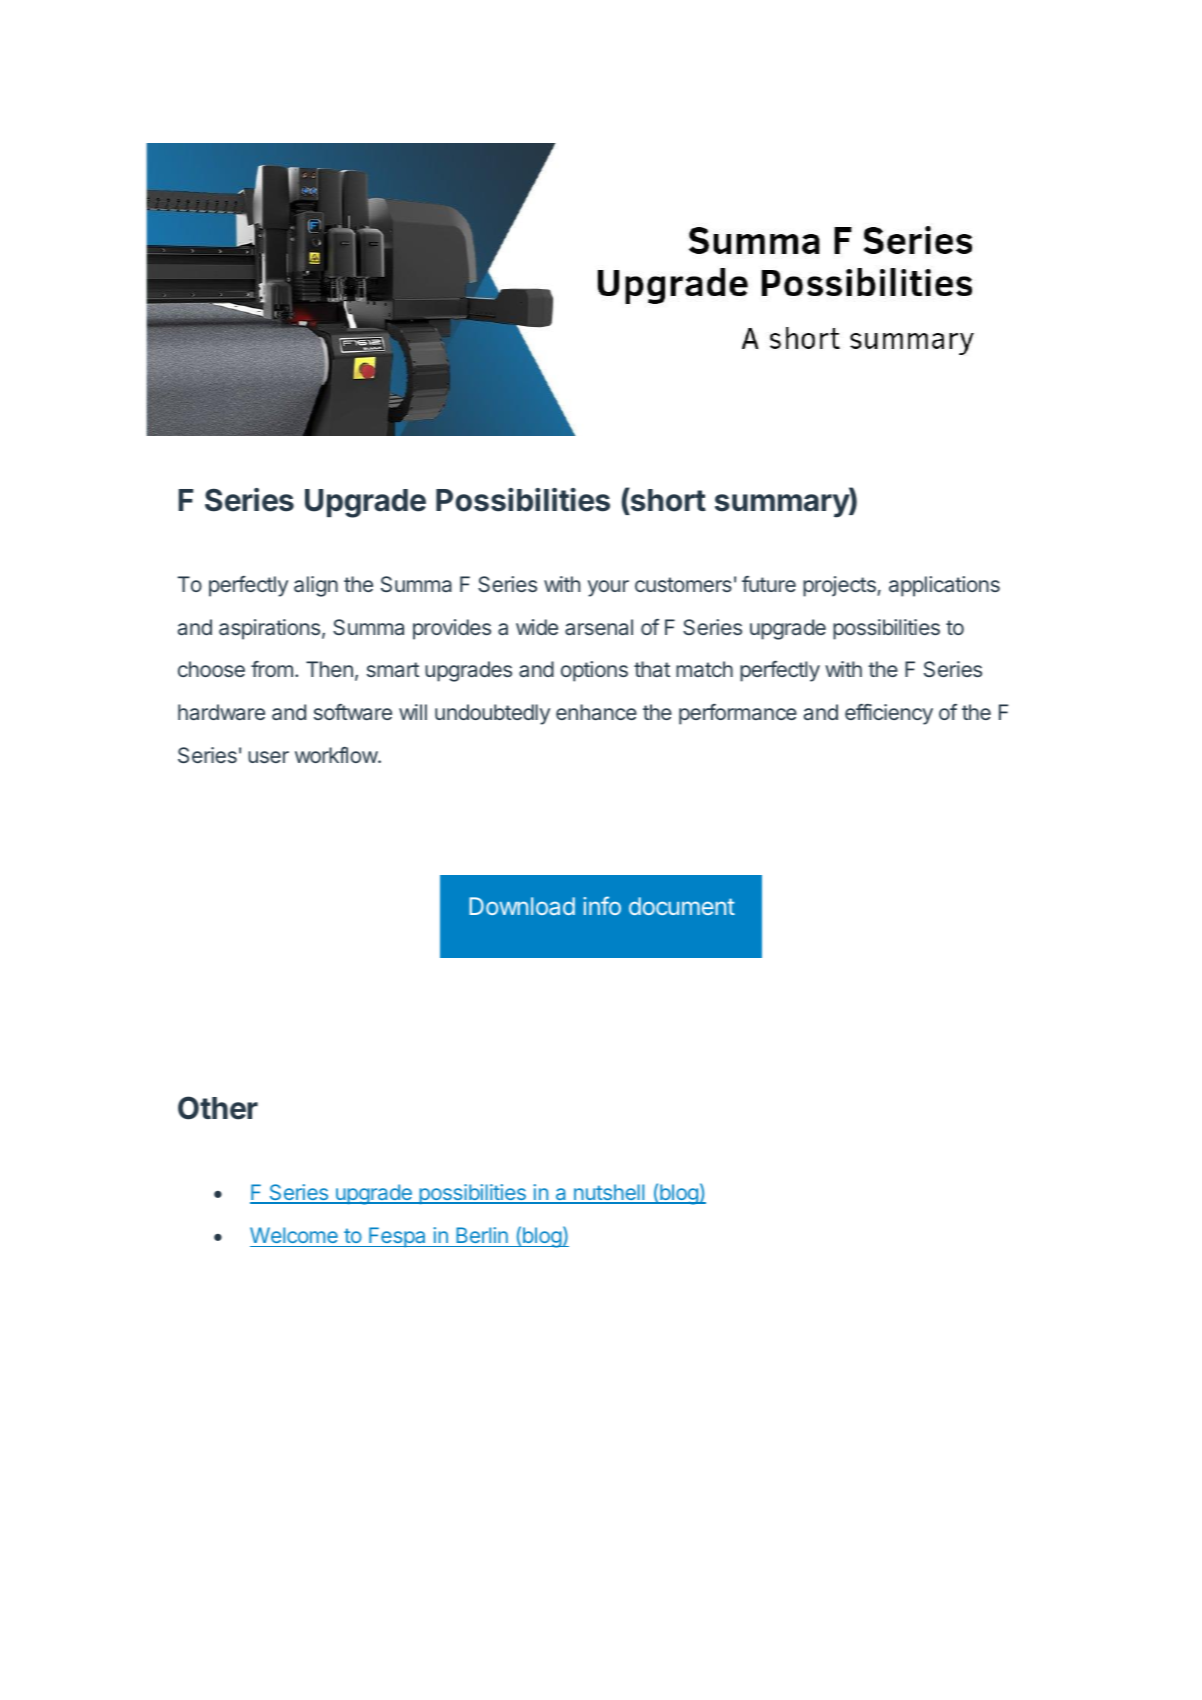 Image resolution: width=1202 pixels, height=1700 pixels. What do you see at coordinates (608, 588) in the image?
I see `your` at bounding box center [608, 588].
